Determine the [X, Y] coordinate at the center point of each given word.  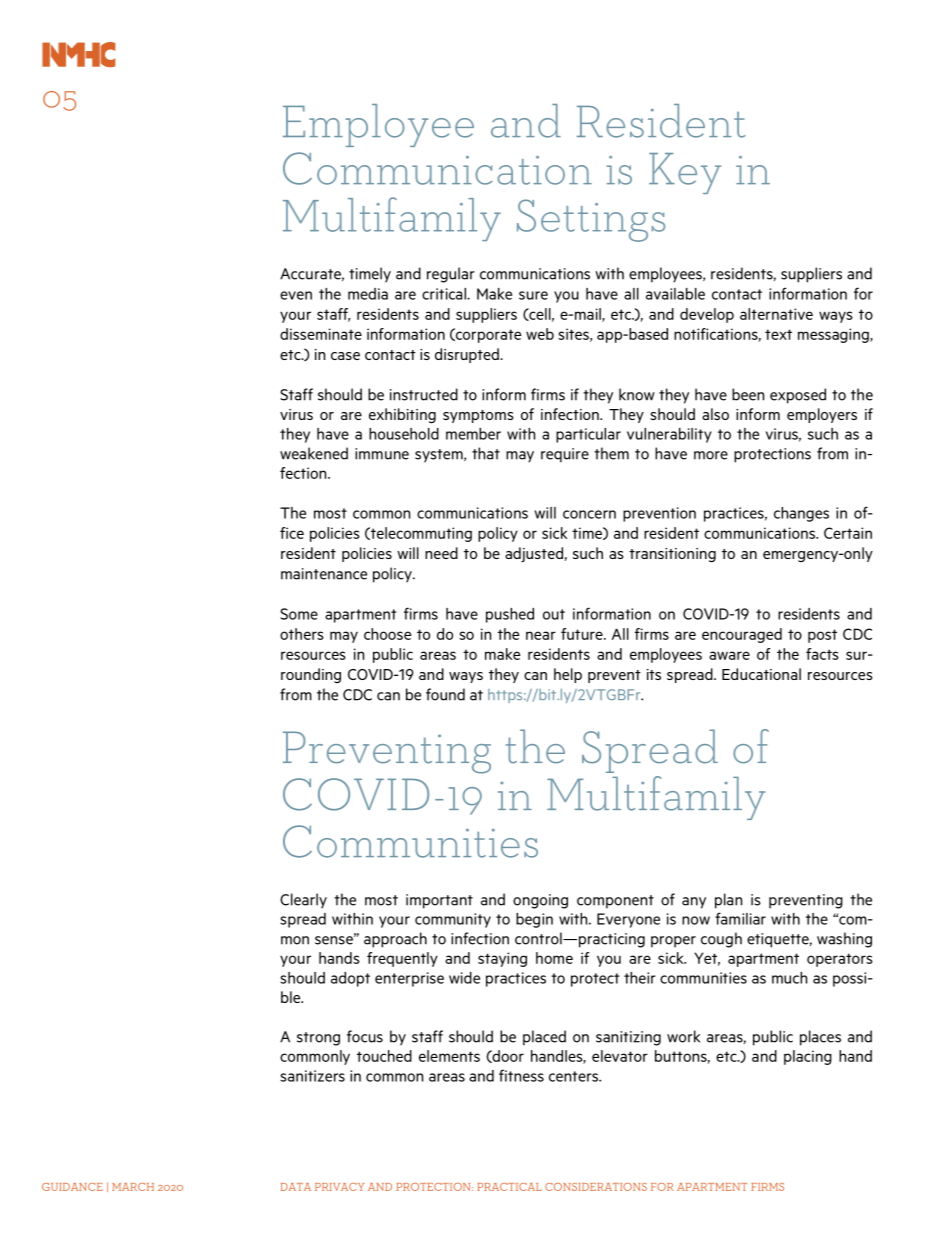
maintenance [324, 574]
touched [384, 1056]
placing [808, 1057]
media [368, 294]
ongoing [540, 901]
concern [589, 514]
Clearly [303, 901]
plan [728, 901]
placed [544, 1038]
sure [533, 295]
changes [801, 514]
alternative [776, 314]
